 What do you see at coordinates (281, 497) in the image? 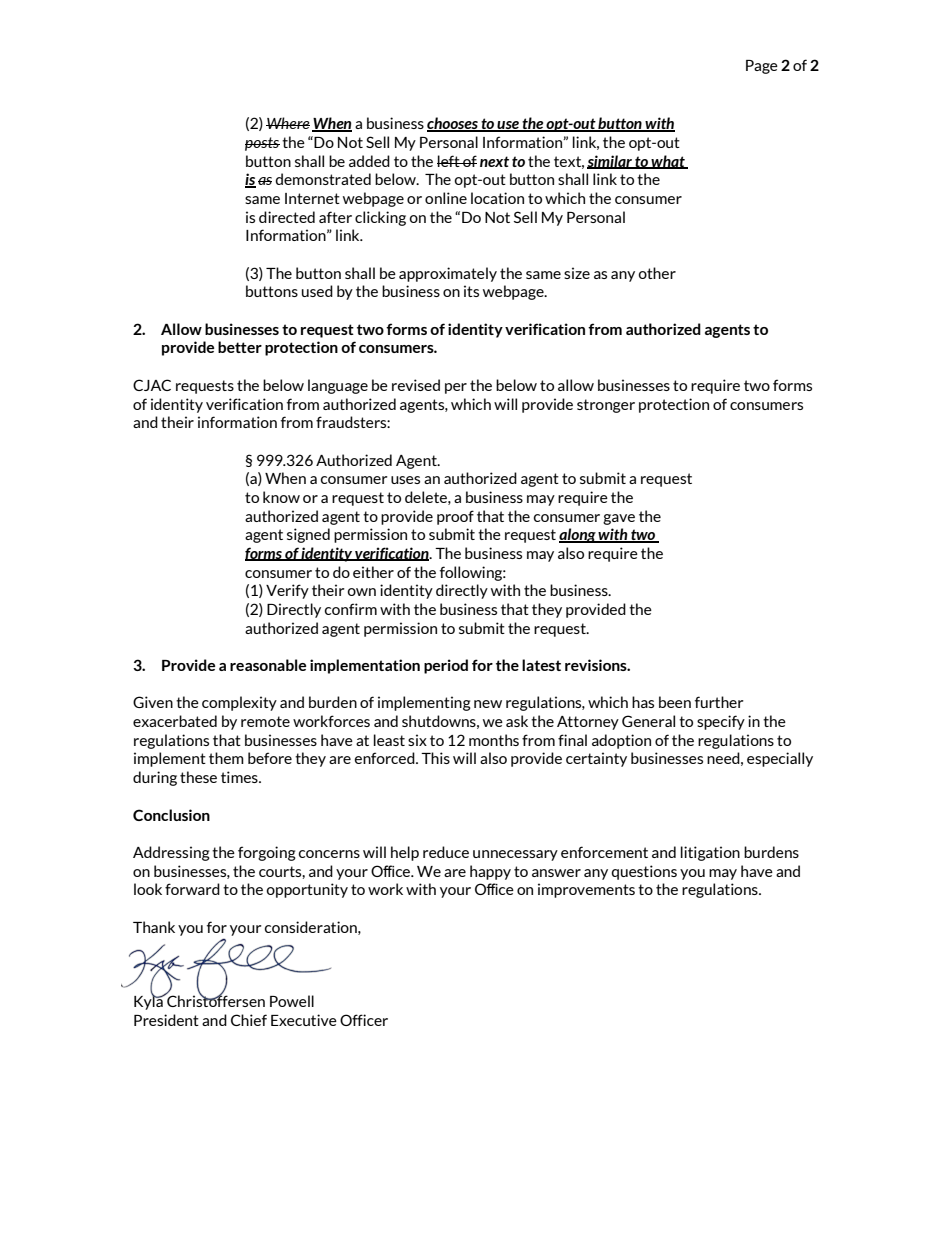
I see `know` at bounding box center [281, 497].
